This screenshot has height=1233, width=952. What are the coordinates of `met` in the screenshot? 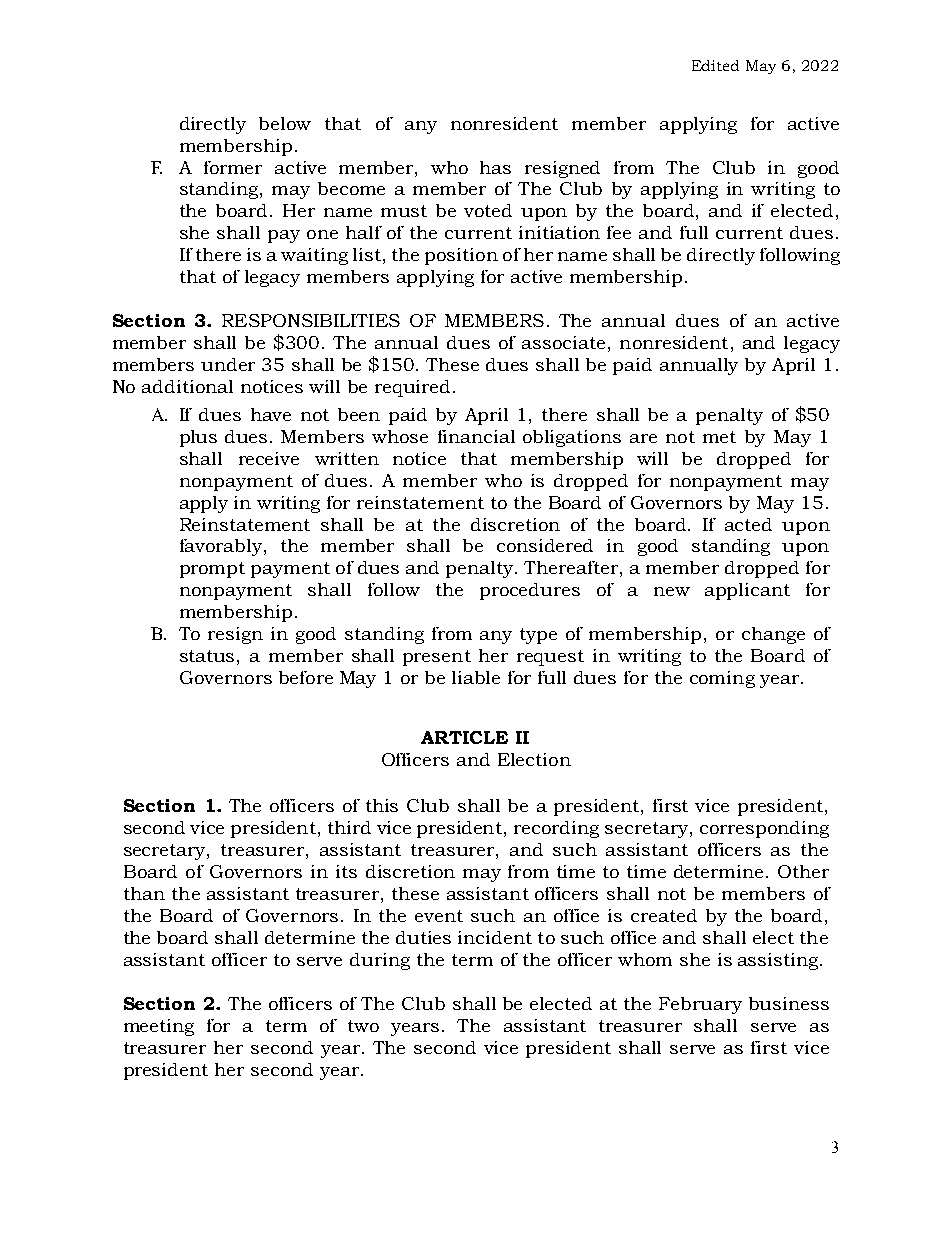 It's located at (719, 437).
